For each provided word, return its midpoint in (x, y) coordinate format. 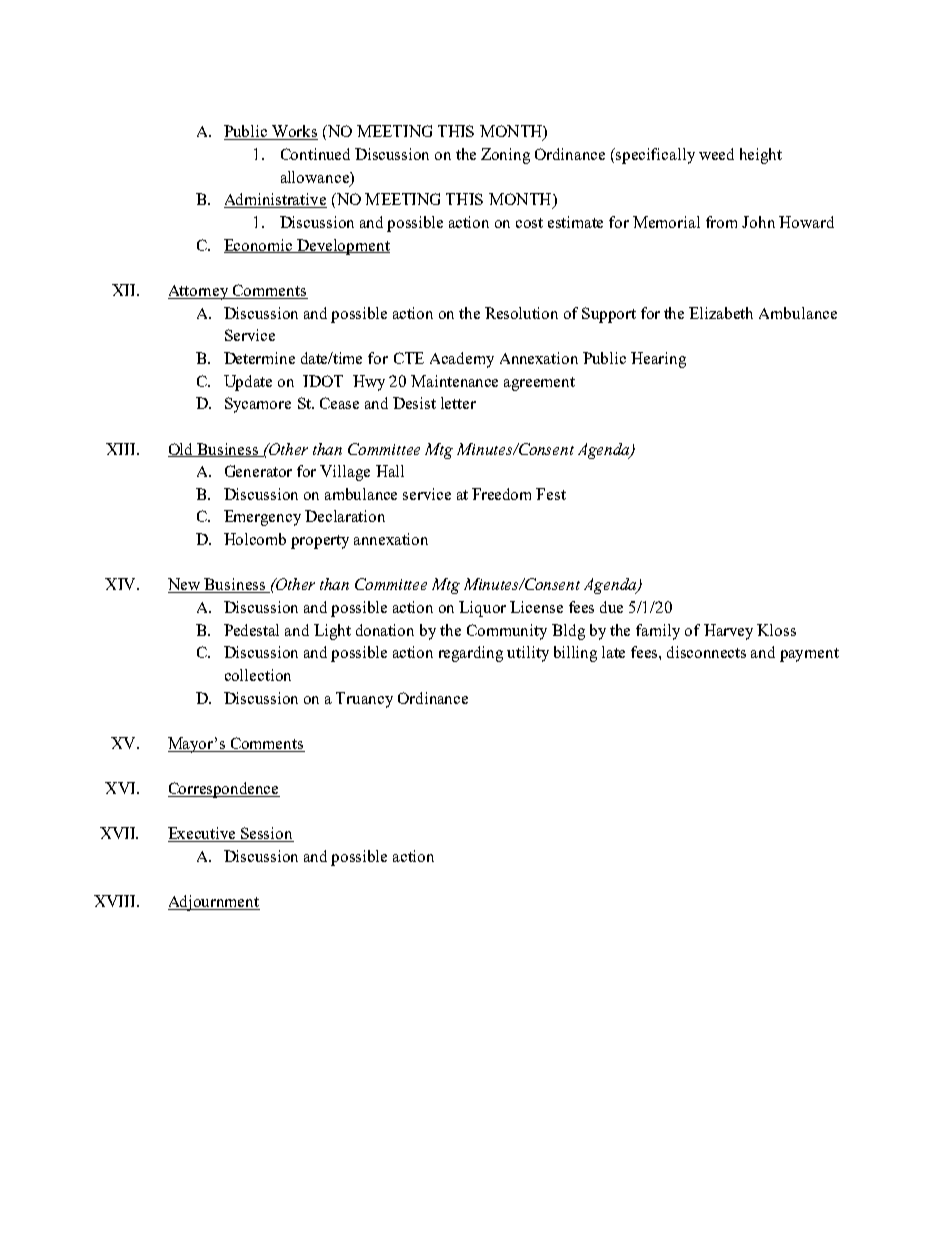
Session (266, 834)
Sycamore (258, 405)
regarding (471, 654)
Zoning (505, 156)
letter (458, 403)
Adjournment (214, 903)
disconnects (706, 652)
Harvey (728, 632)
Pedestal (251, 630)
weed (716, 154)
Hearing (658, 360)
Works (294, 132)
